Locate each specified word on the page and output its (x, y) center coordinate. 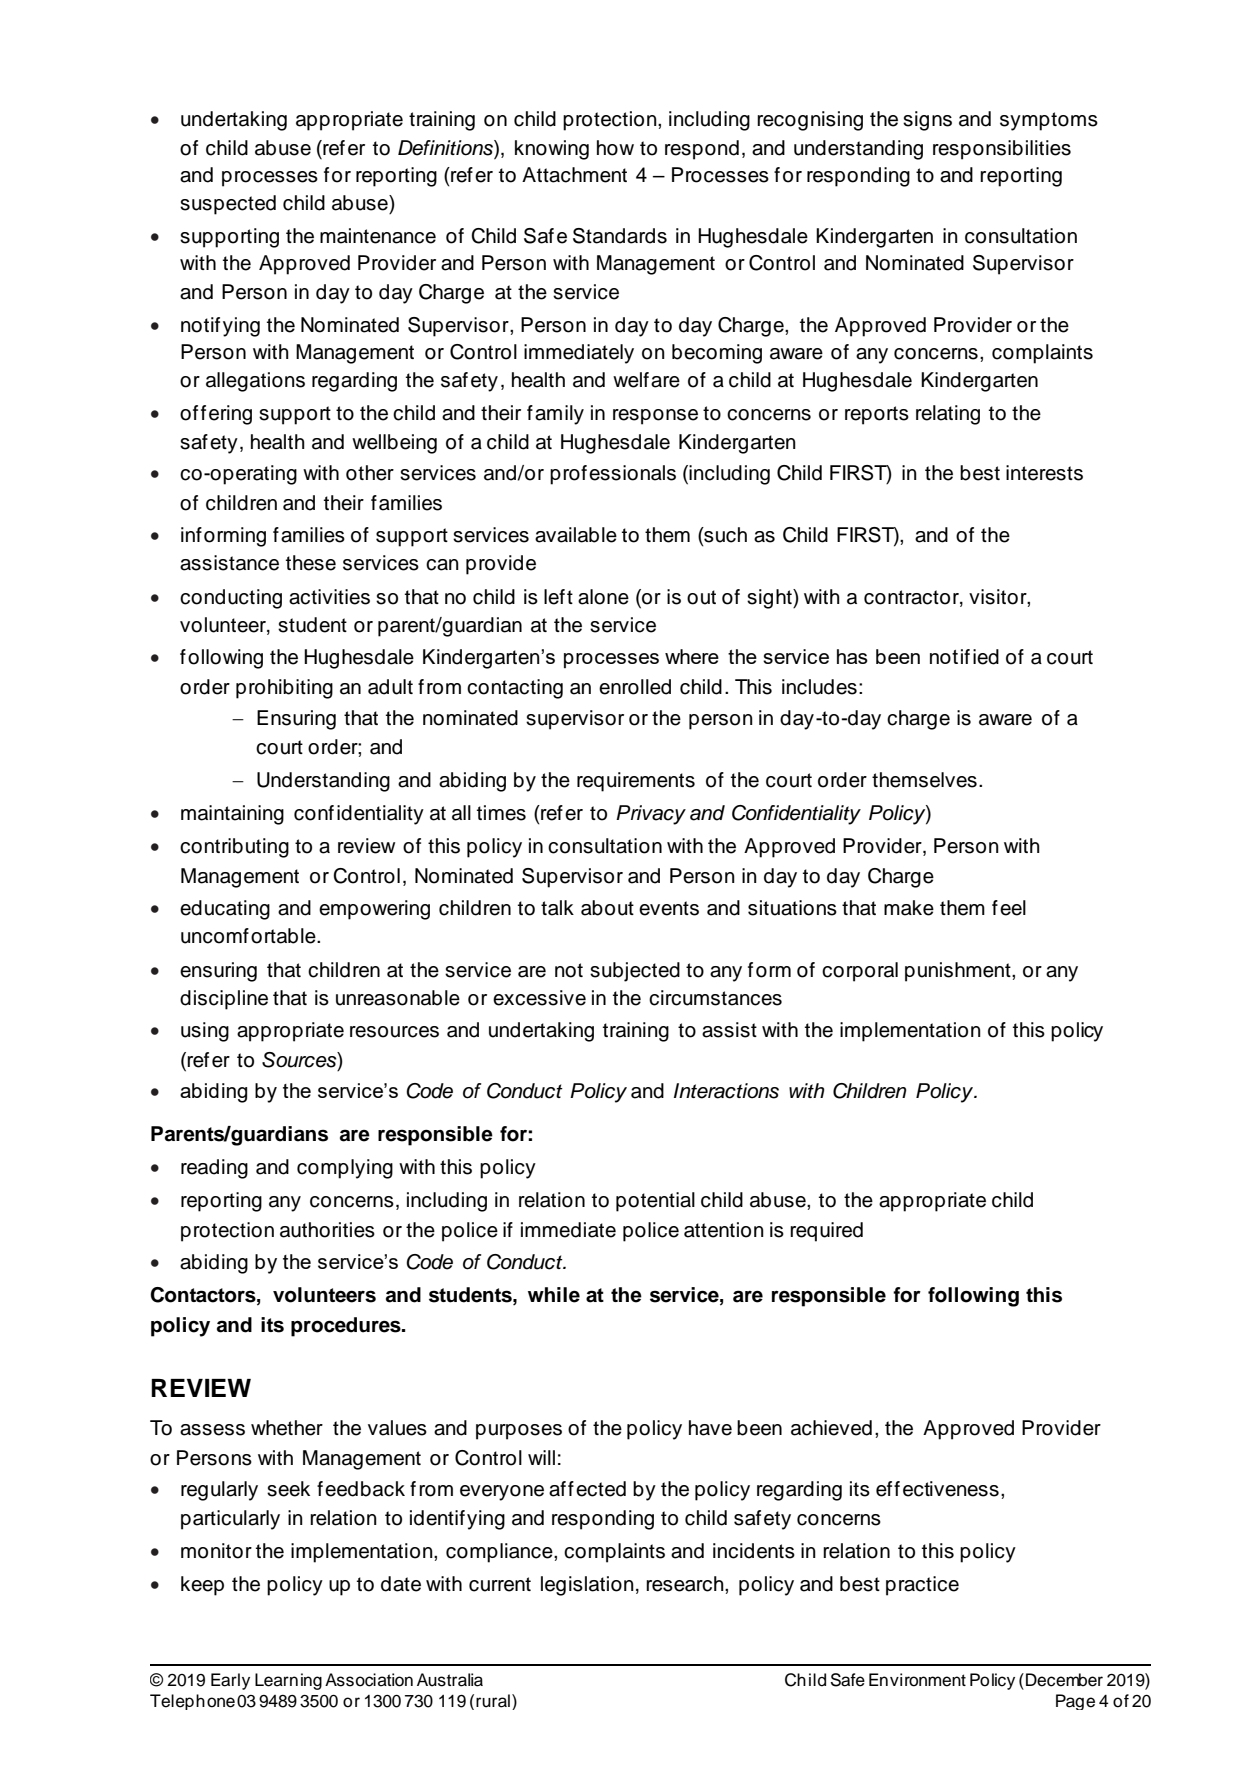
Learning (288, 1681)
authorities (327, 1230)
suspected (228, 205)
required (826, 1232)
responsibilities (1002, 150)
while (554, 1295)
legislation (587, 1586)
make (909, 908)
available (576, 535)
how (615, 148)
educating (225, 910)
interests (1044, 473)
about (607, 908)
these (311, 563)
